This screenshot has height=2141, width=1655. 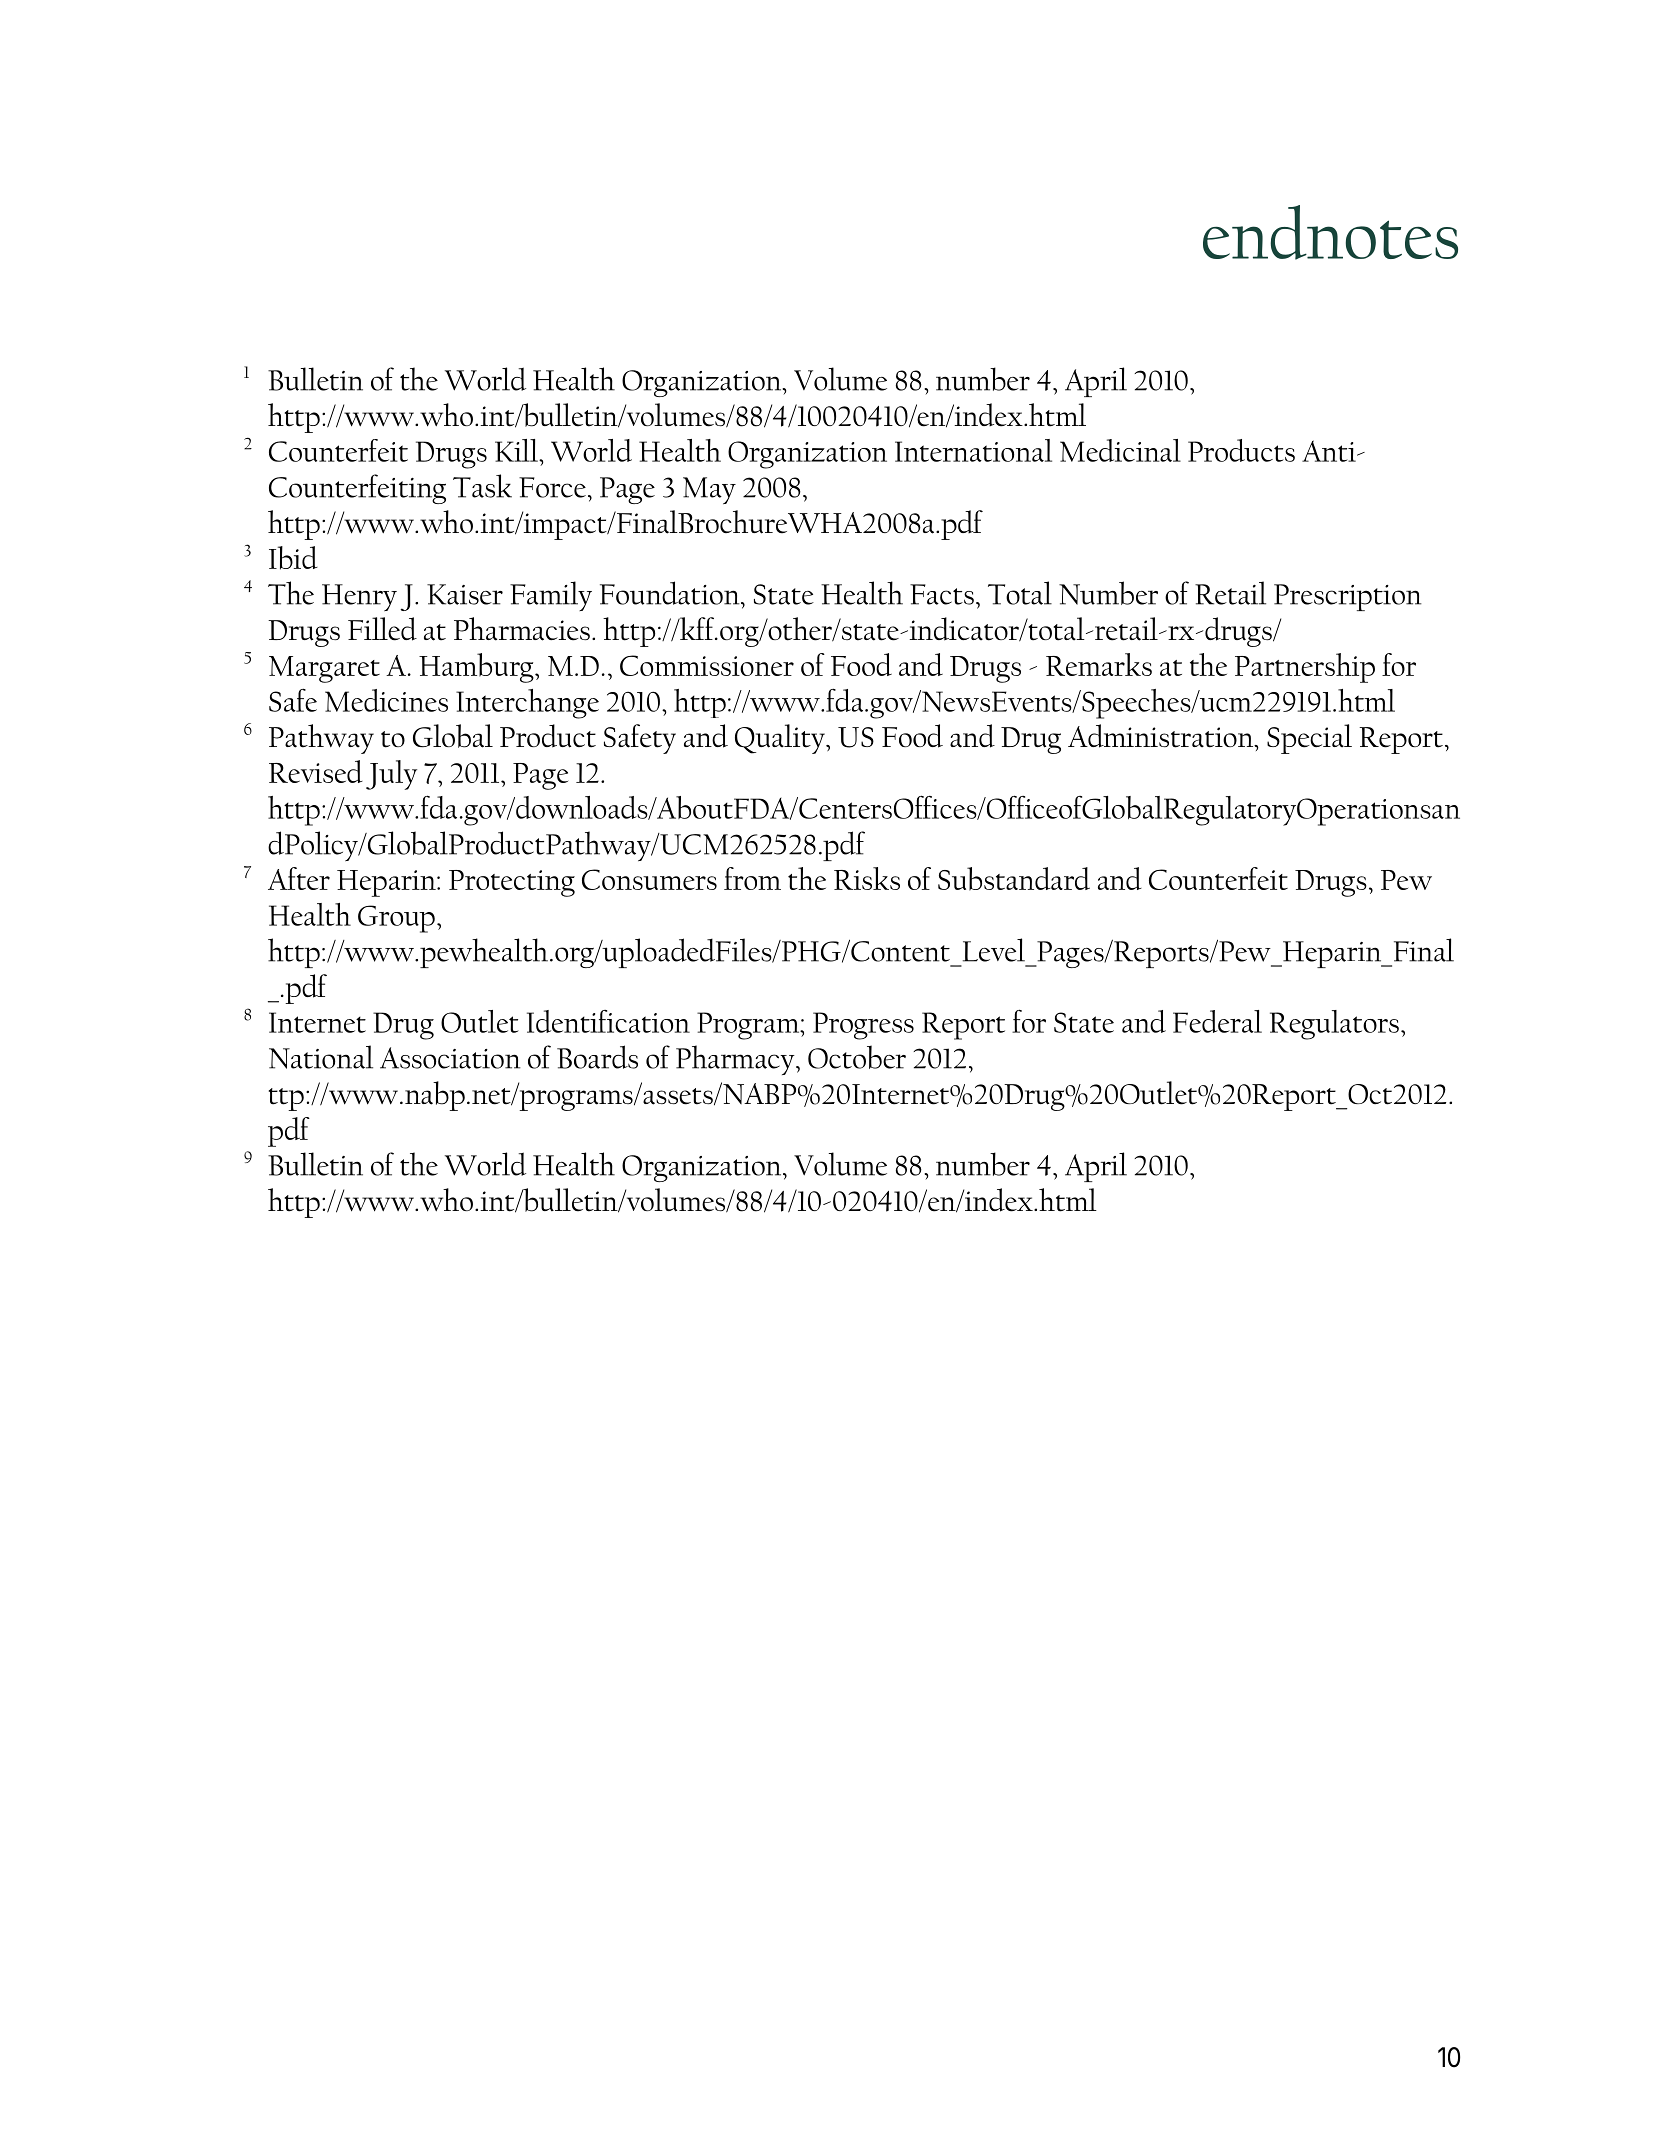 What do you see at coordinates (863, 1026) in the screenshot?
I see `Progress` at bounding box center [863, 1026].
